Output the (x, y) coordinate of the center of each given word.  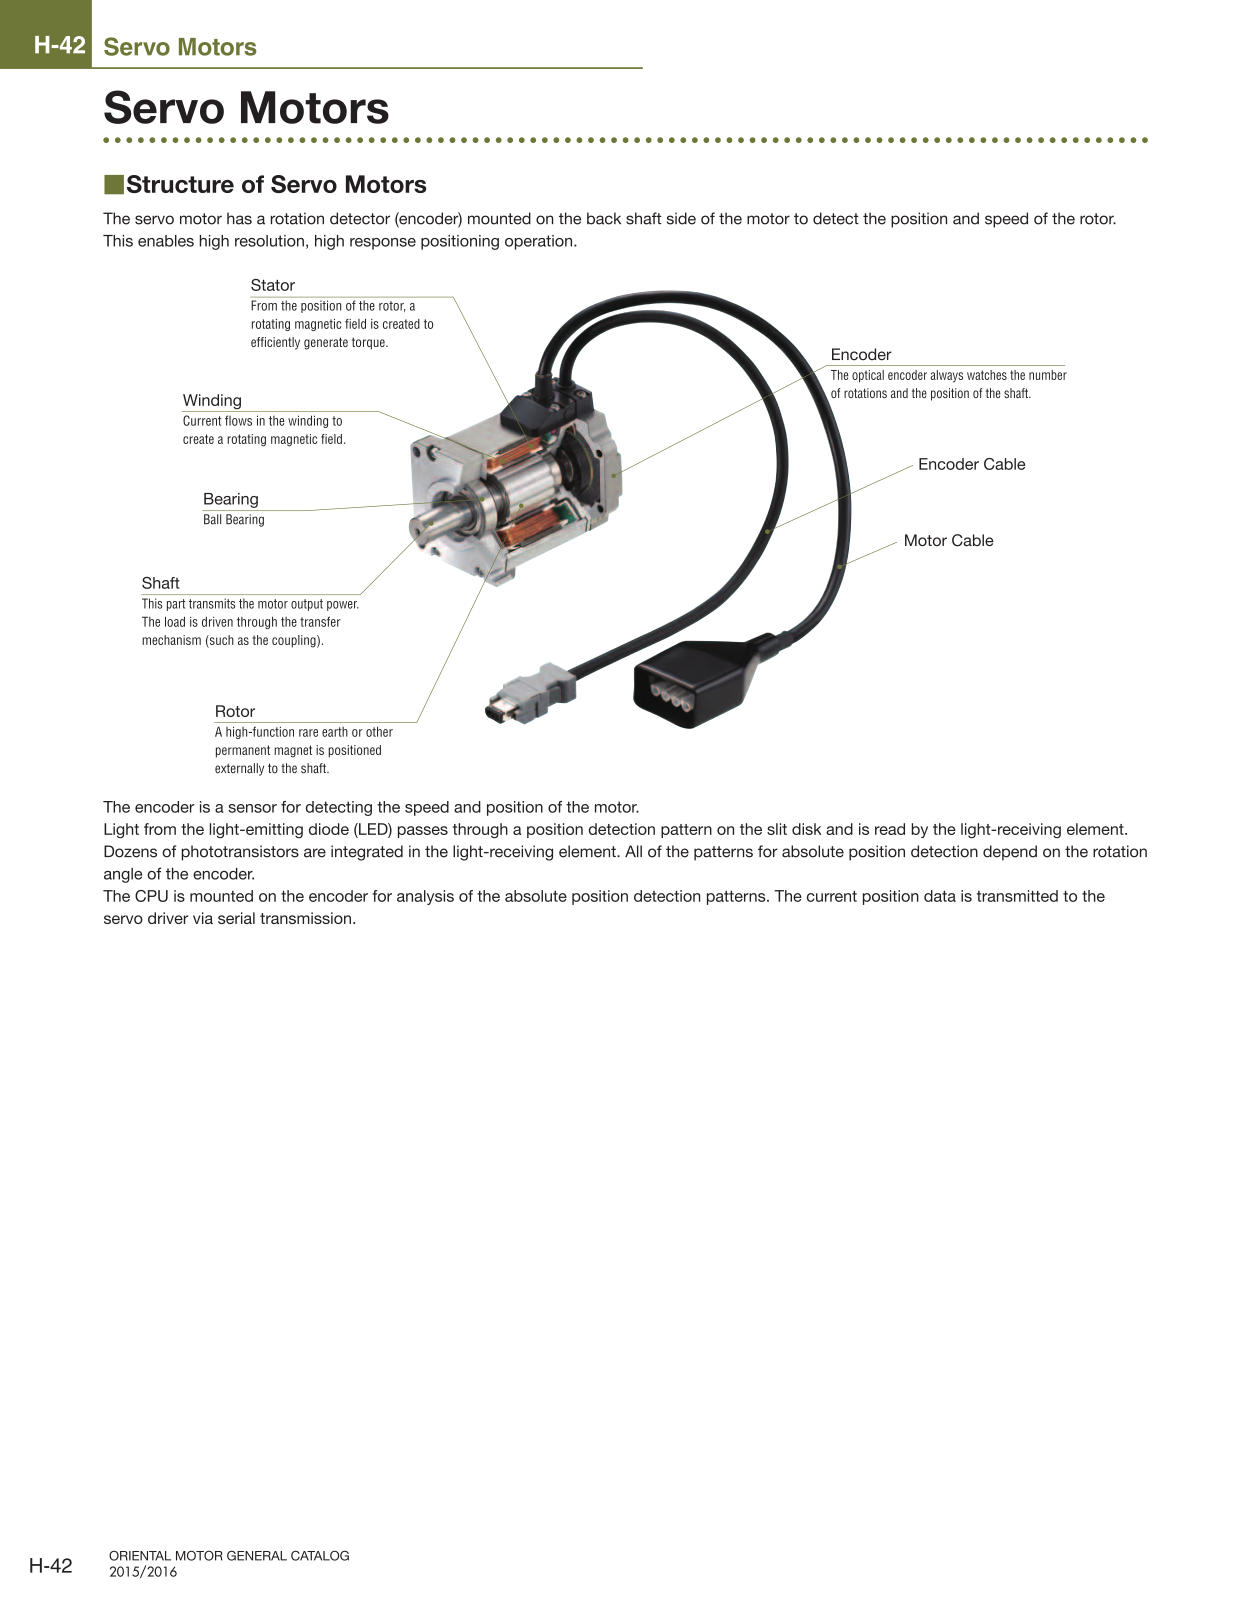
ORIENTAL (140, 1556)
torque (369, 343)
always (947, 376)
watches (987, 375)
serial (236, 918)
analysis (425, 897)
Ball (212, 519)
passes (423, 832)
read (890, 829)
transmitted (1017, 896)
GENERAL (257, 1555)
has (239, 218)
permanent (243, 751)
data (940, 896)
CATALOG (320, 1555)
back (604, 218)
